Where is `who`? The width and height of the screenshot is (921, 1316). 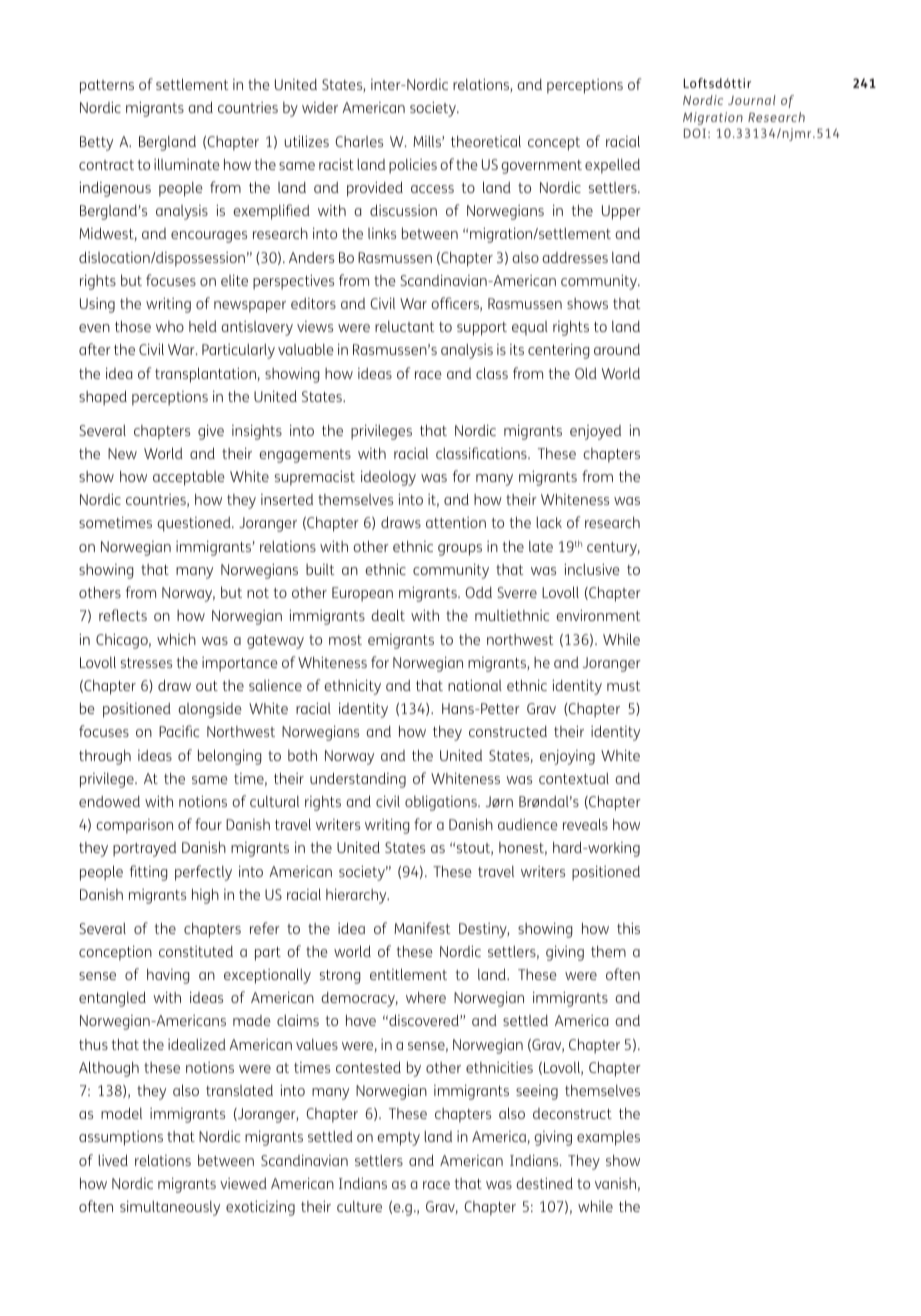 who is located at coordinates (170, 326).
